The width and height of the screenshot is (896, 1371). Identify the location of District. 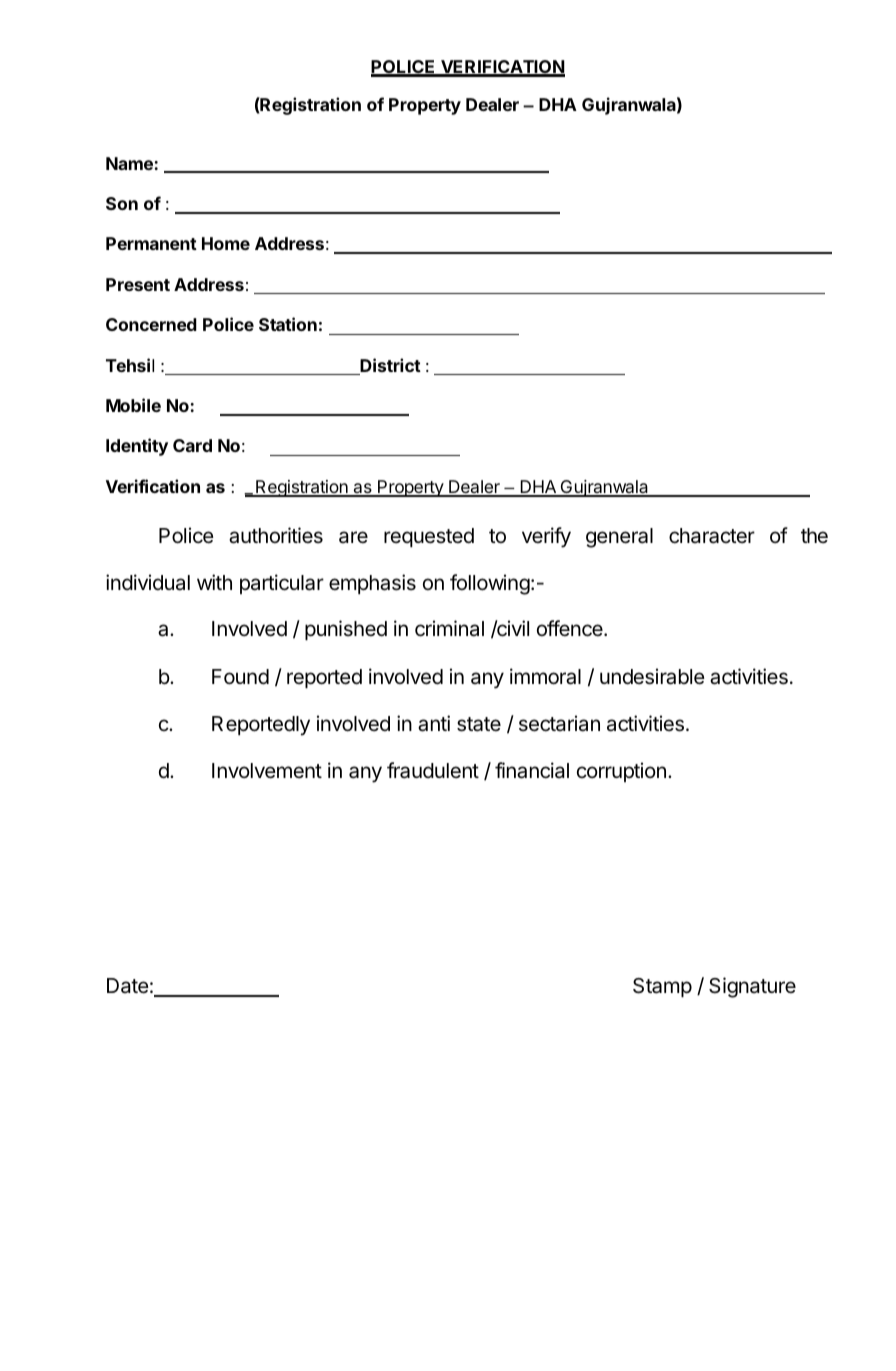
(389, 366).
